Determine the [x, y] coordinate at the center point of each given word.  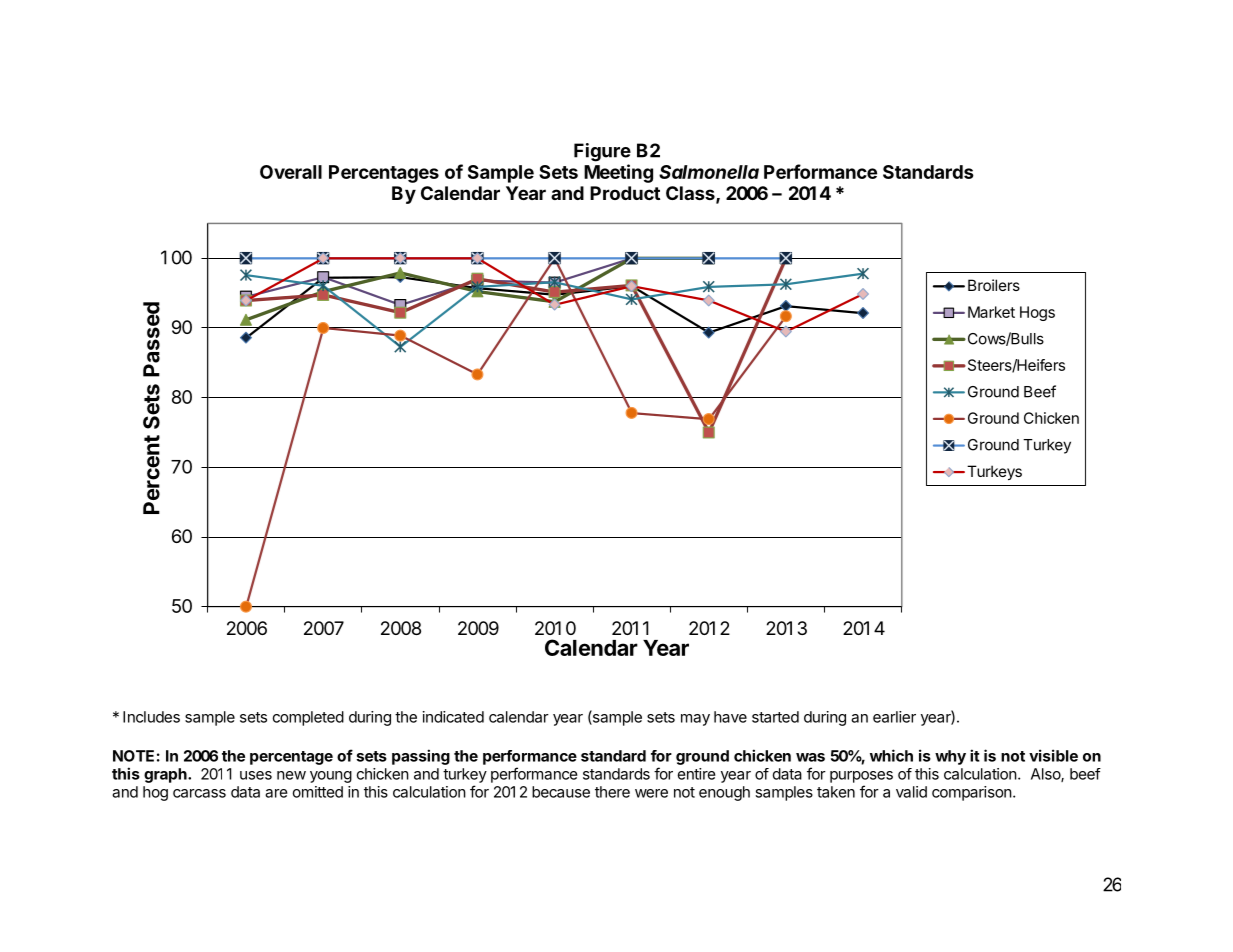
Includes [151, 717]
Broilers [994, 285]
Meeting [618, 173]
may [695, 720]
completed [308, 718]
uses [256, 775]
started [775, 717]
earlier [894, 717]
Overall [291, 172]
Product [625, 193]
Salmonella [709, 172]
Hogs [1037, 313]
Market [991, 312]
